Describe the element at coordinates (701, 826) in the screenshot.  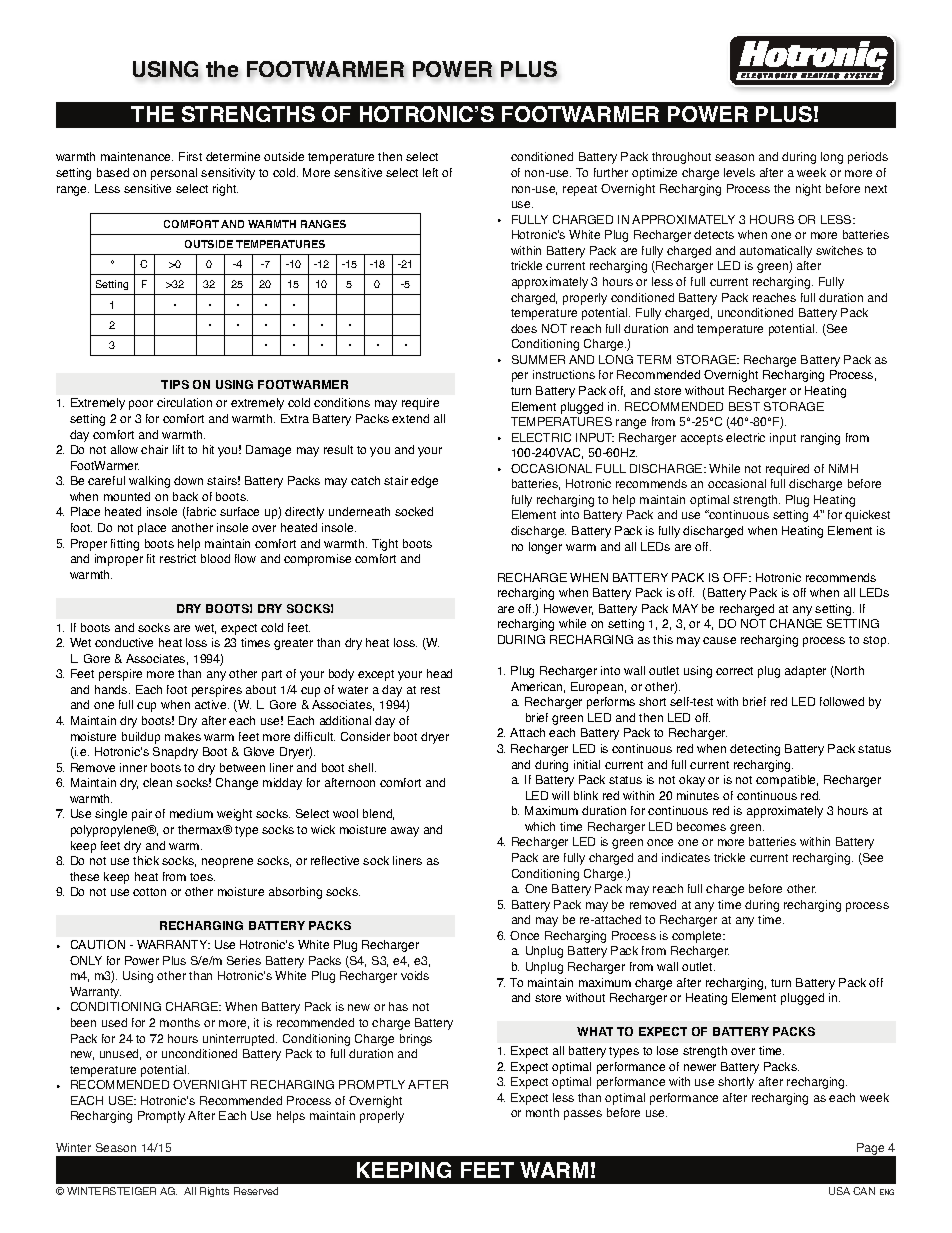
I see `becomes` at that location.
